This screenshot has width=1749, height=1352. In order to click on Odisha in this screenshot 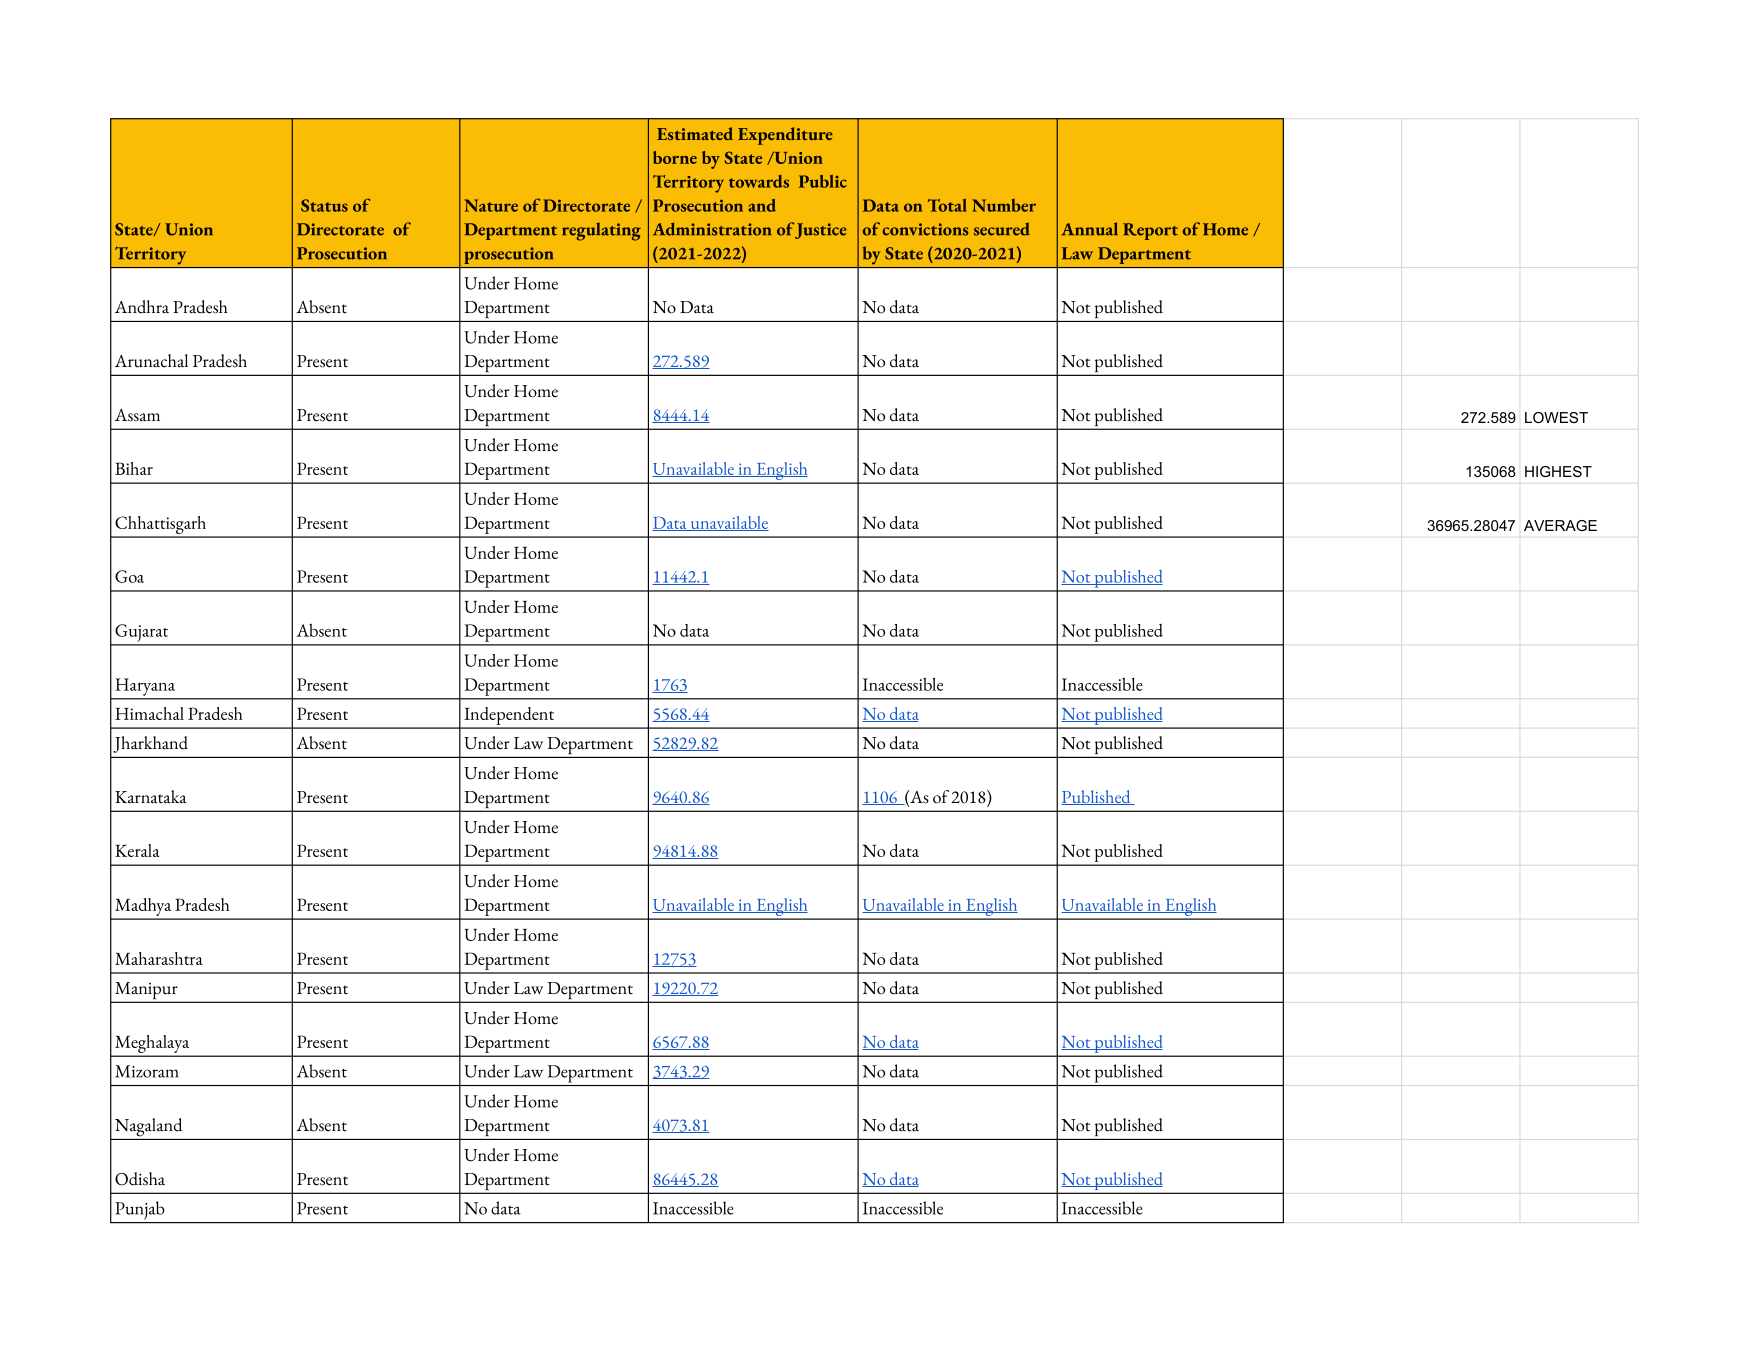, I will do `click(140, 1179)`.
